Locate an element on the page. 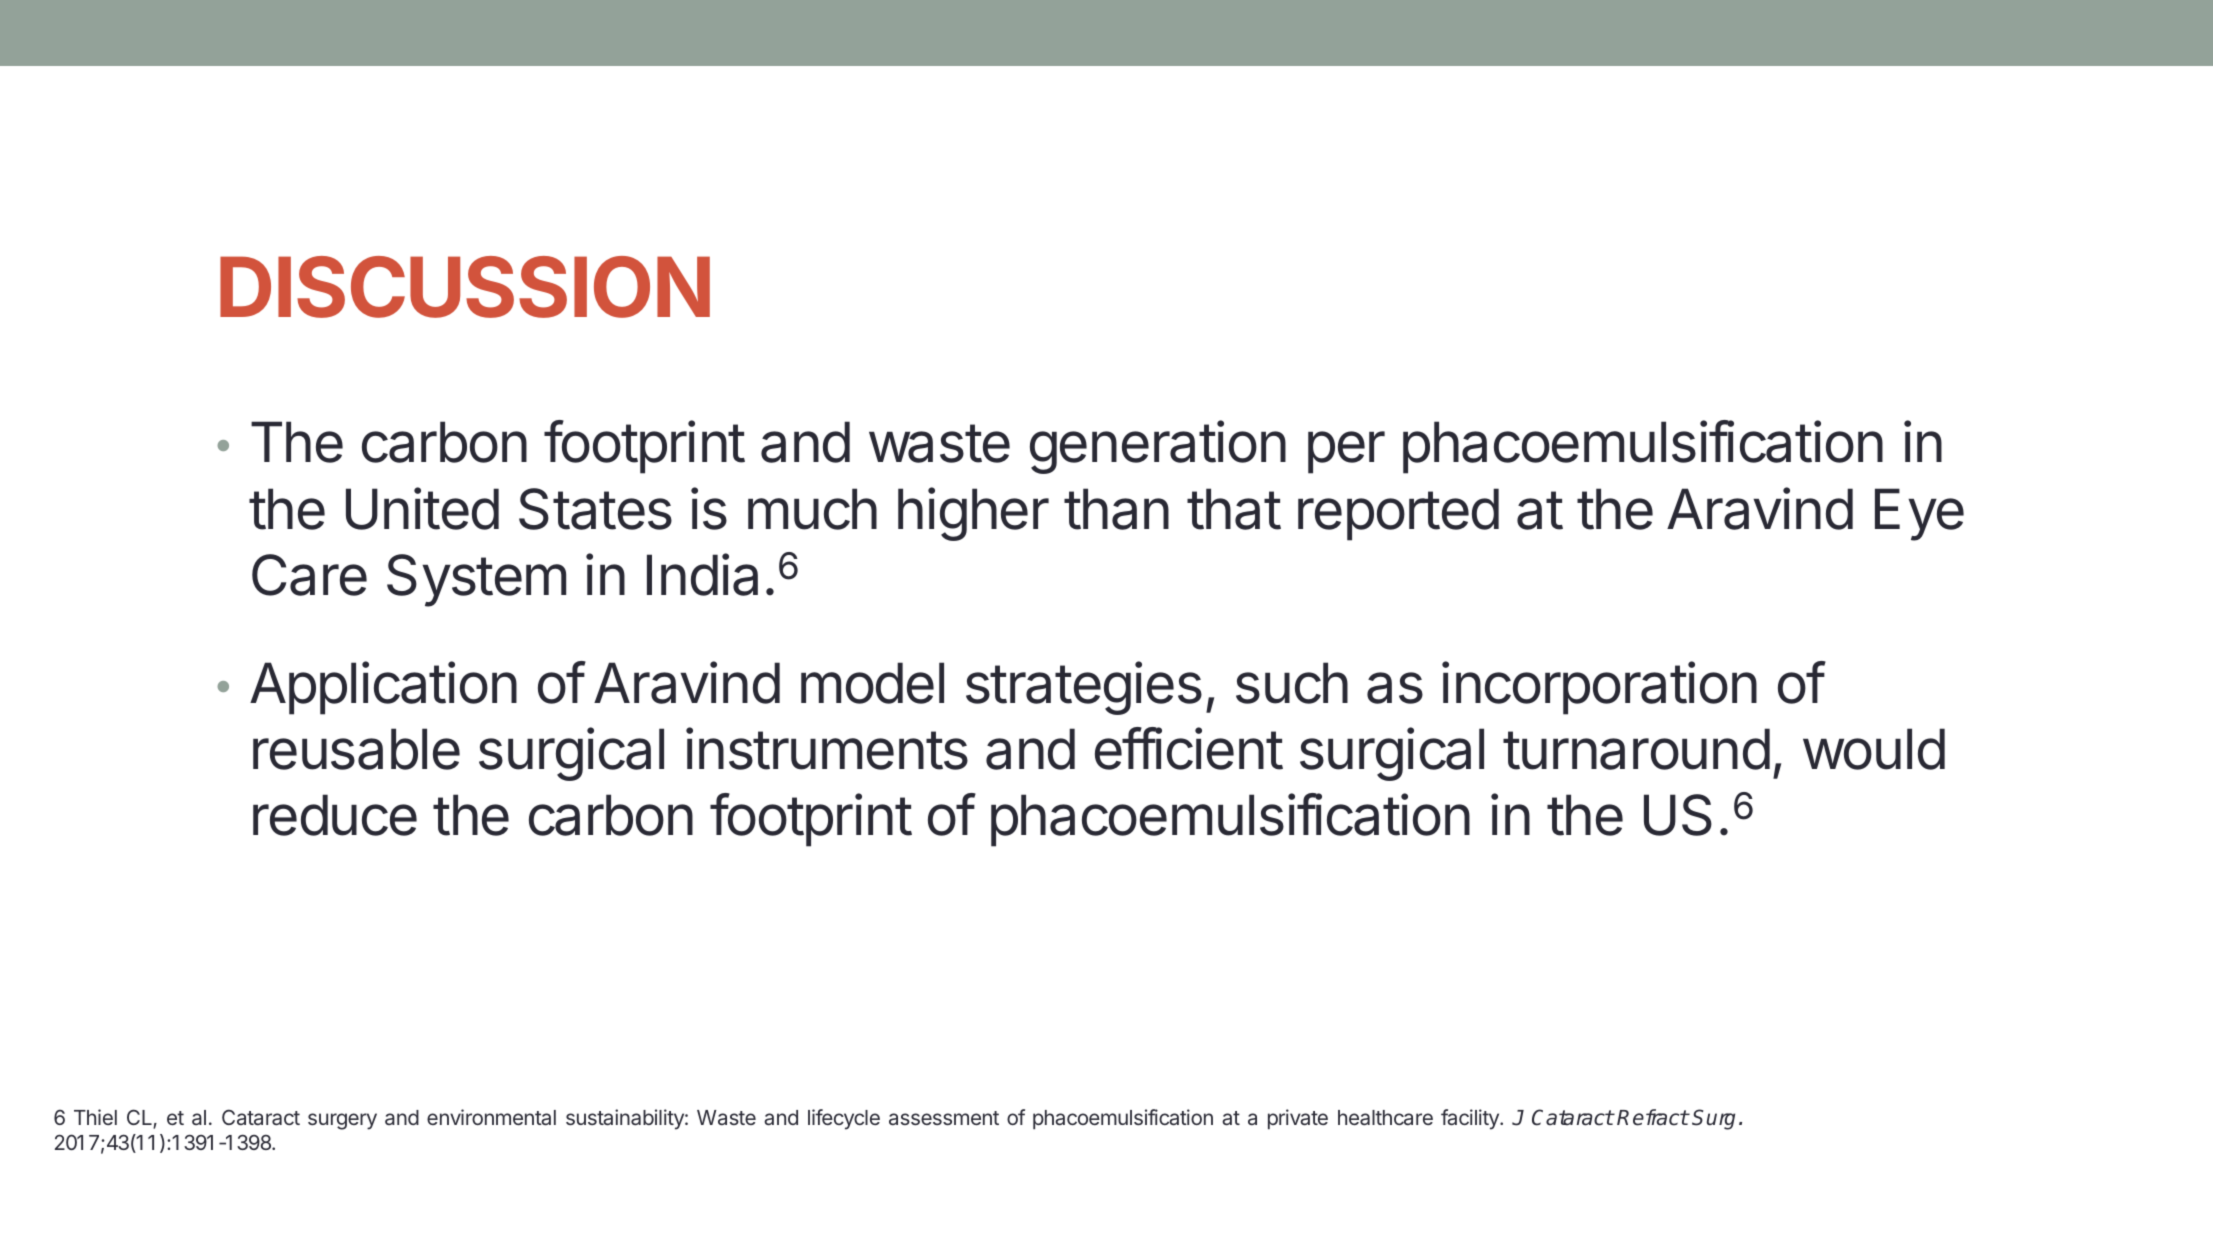  Thiel is located at coordinates (95, 1117).
